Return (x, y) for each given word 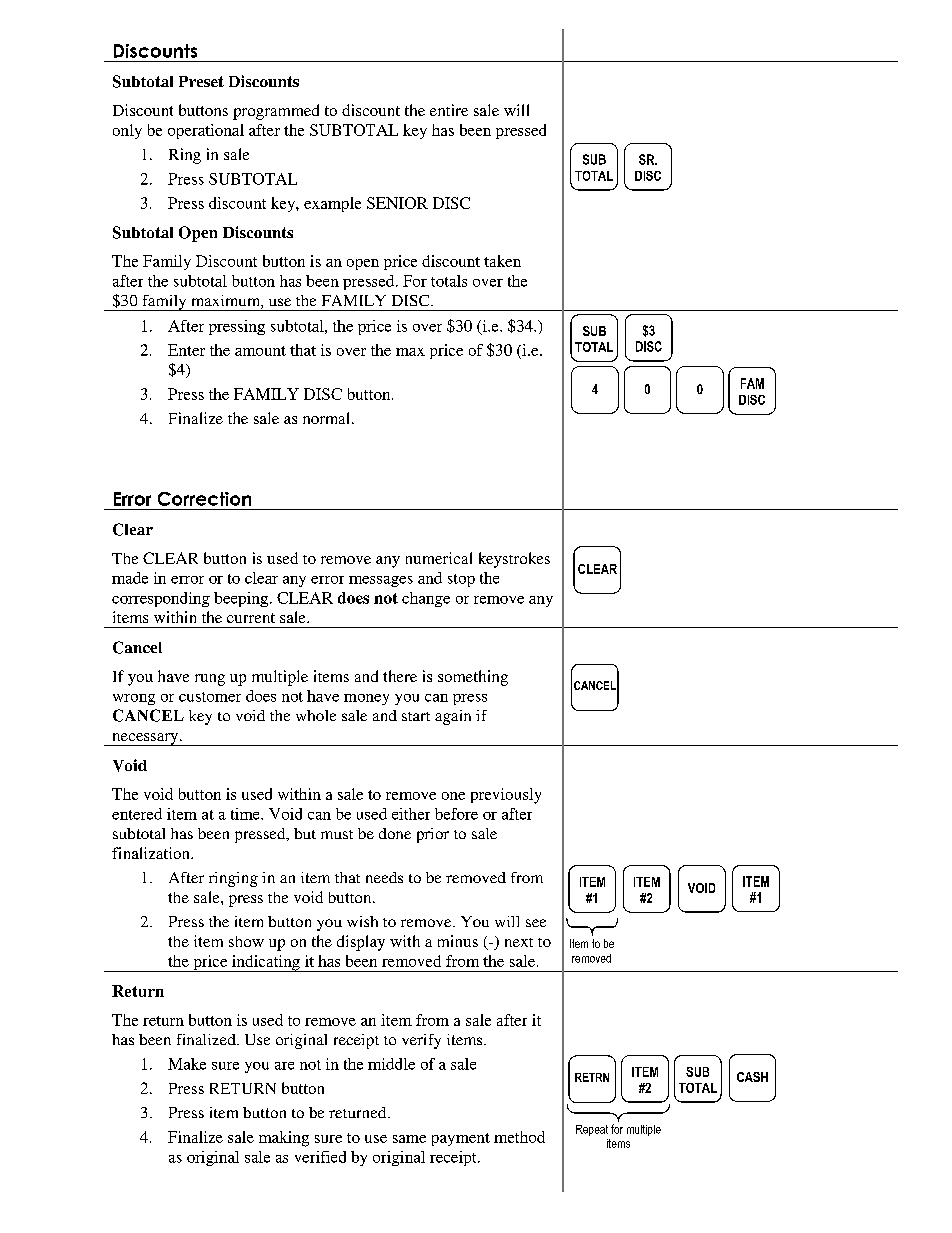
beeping (242, 599)
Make (187, 1064)
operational (206, 131)
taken (502, 261)
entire (449, 110)
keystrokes (514, 560)
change (426, 599)
